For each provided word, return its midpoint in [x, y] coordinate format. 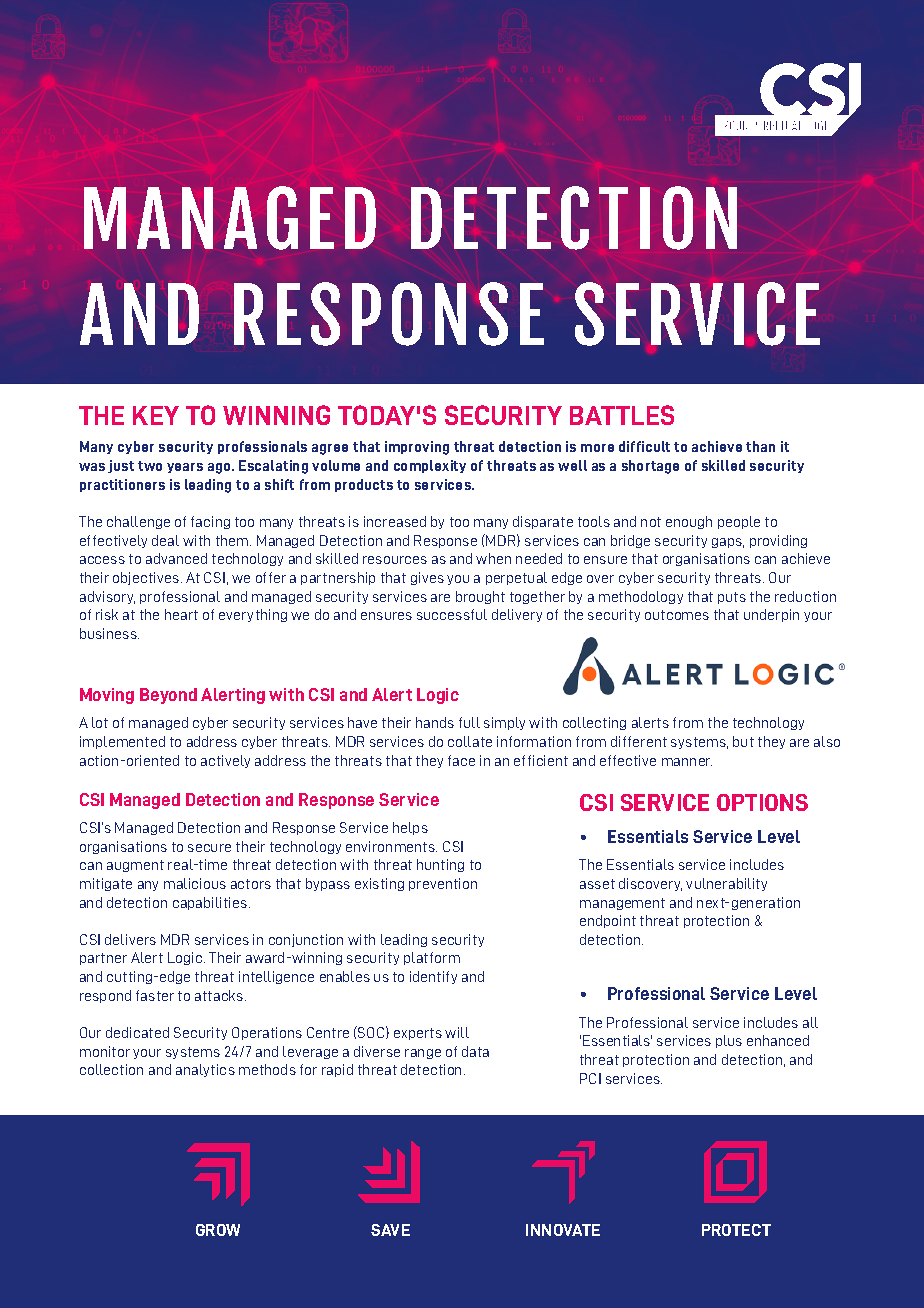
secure [209, 848]
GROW [218, 1230]
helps [410, 828]
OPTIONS [762, 802]
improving [417, 448]
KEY [156, 415]
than [760, 446]
